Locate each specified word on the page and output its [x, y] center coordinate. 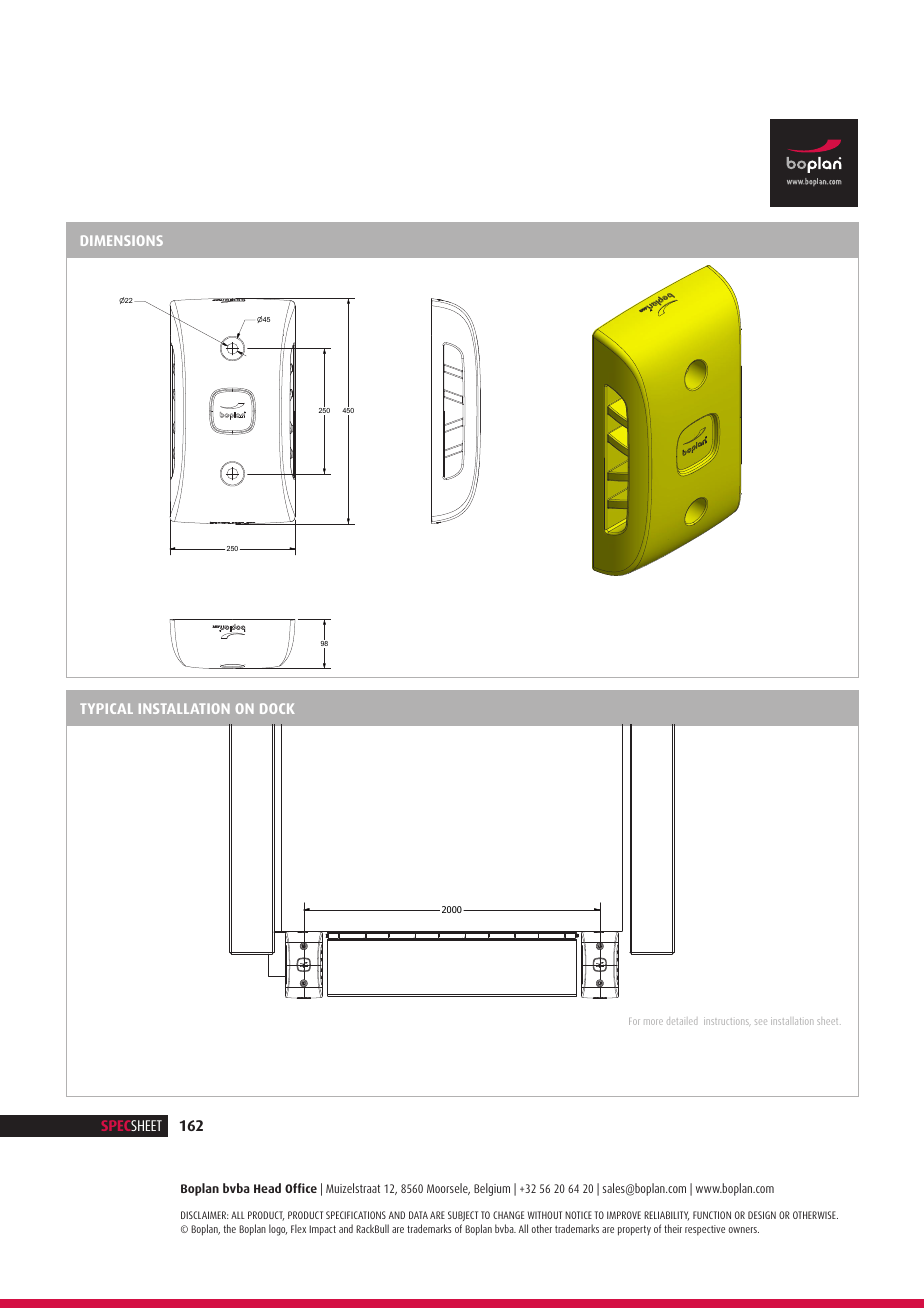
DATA [418, 1215]
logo [278, 1230]
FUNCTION [712, 1215]
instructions [727, 1021]
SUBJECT [463, 1218]
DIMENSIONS [122, 240]
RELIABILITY [666, 1216]
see [761, 1022]
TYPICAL [106, 708]
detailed [682, 1022]
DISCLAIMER [204, 1215]
